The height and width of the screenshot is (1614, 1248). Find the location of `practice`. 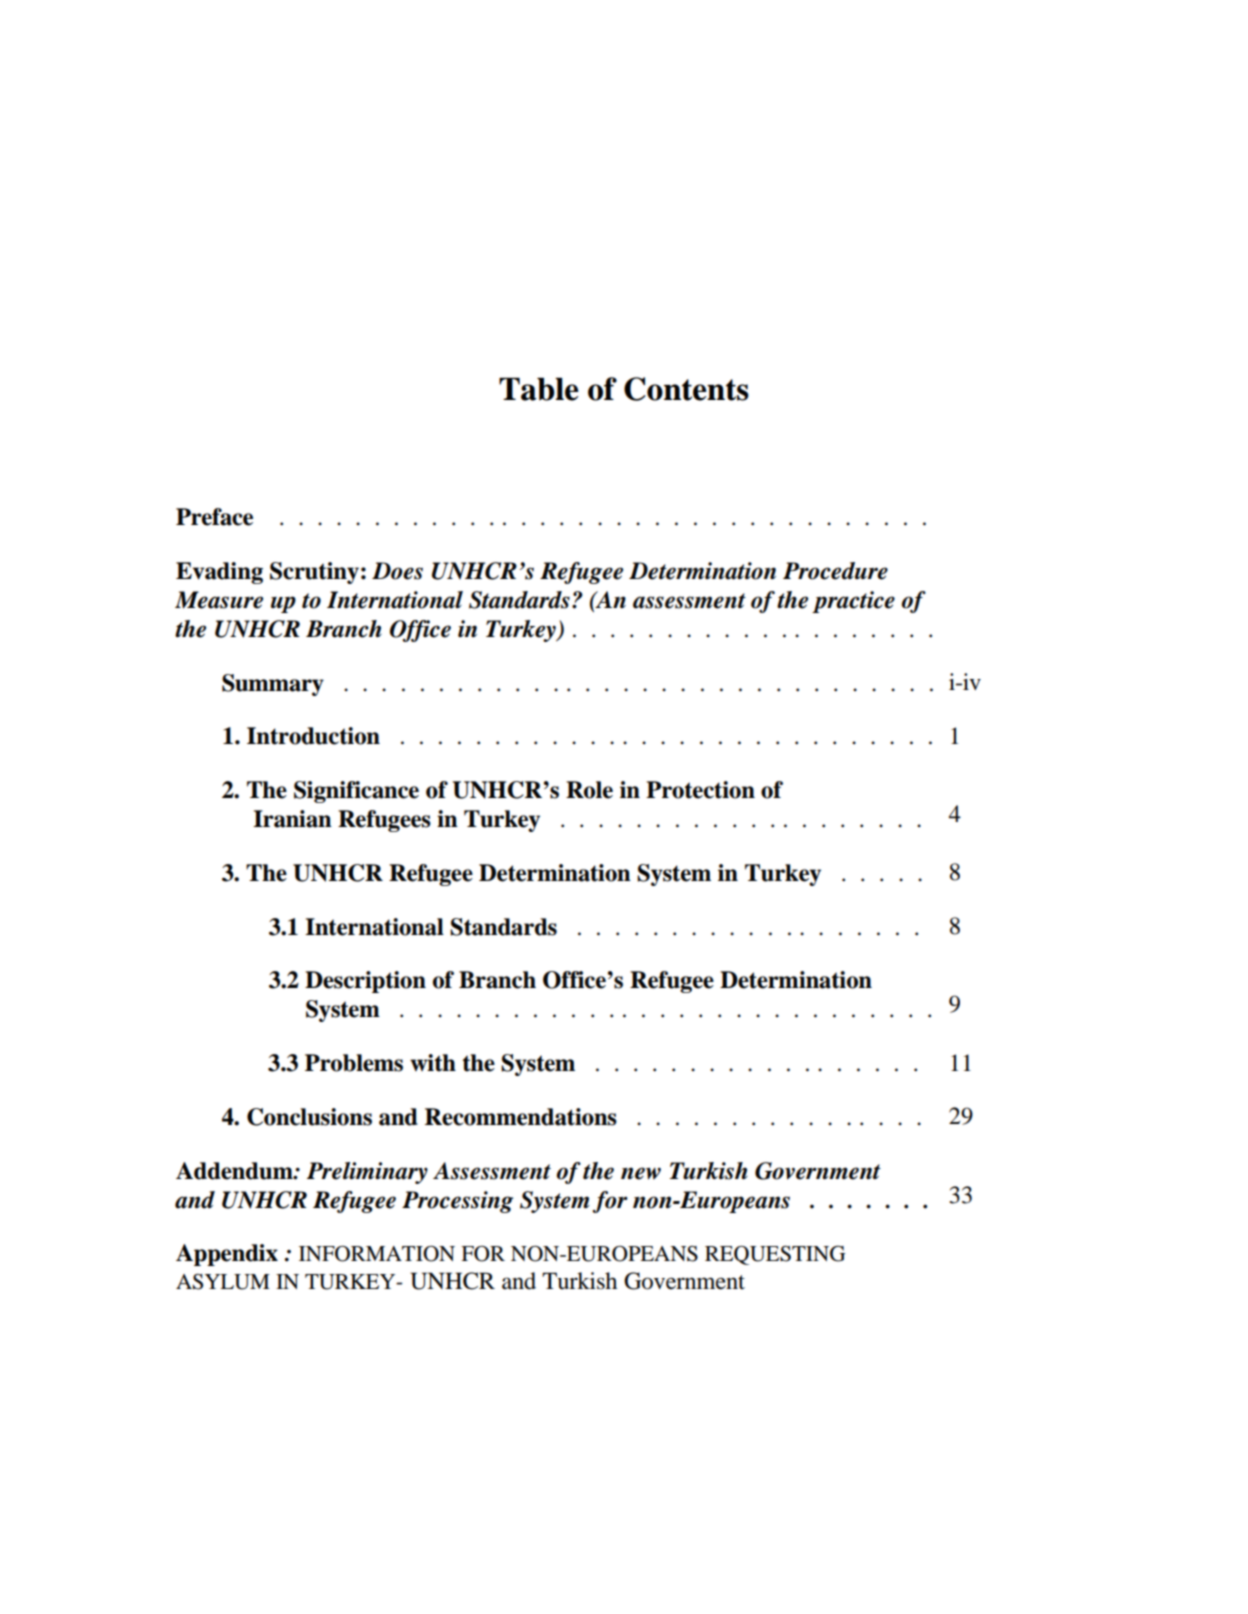

practice is located at coordinates (853, 602).
